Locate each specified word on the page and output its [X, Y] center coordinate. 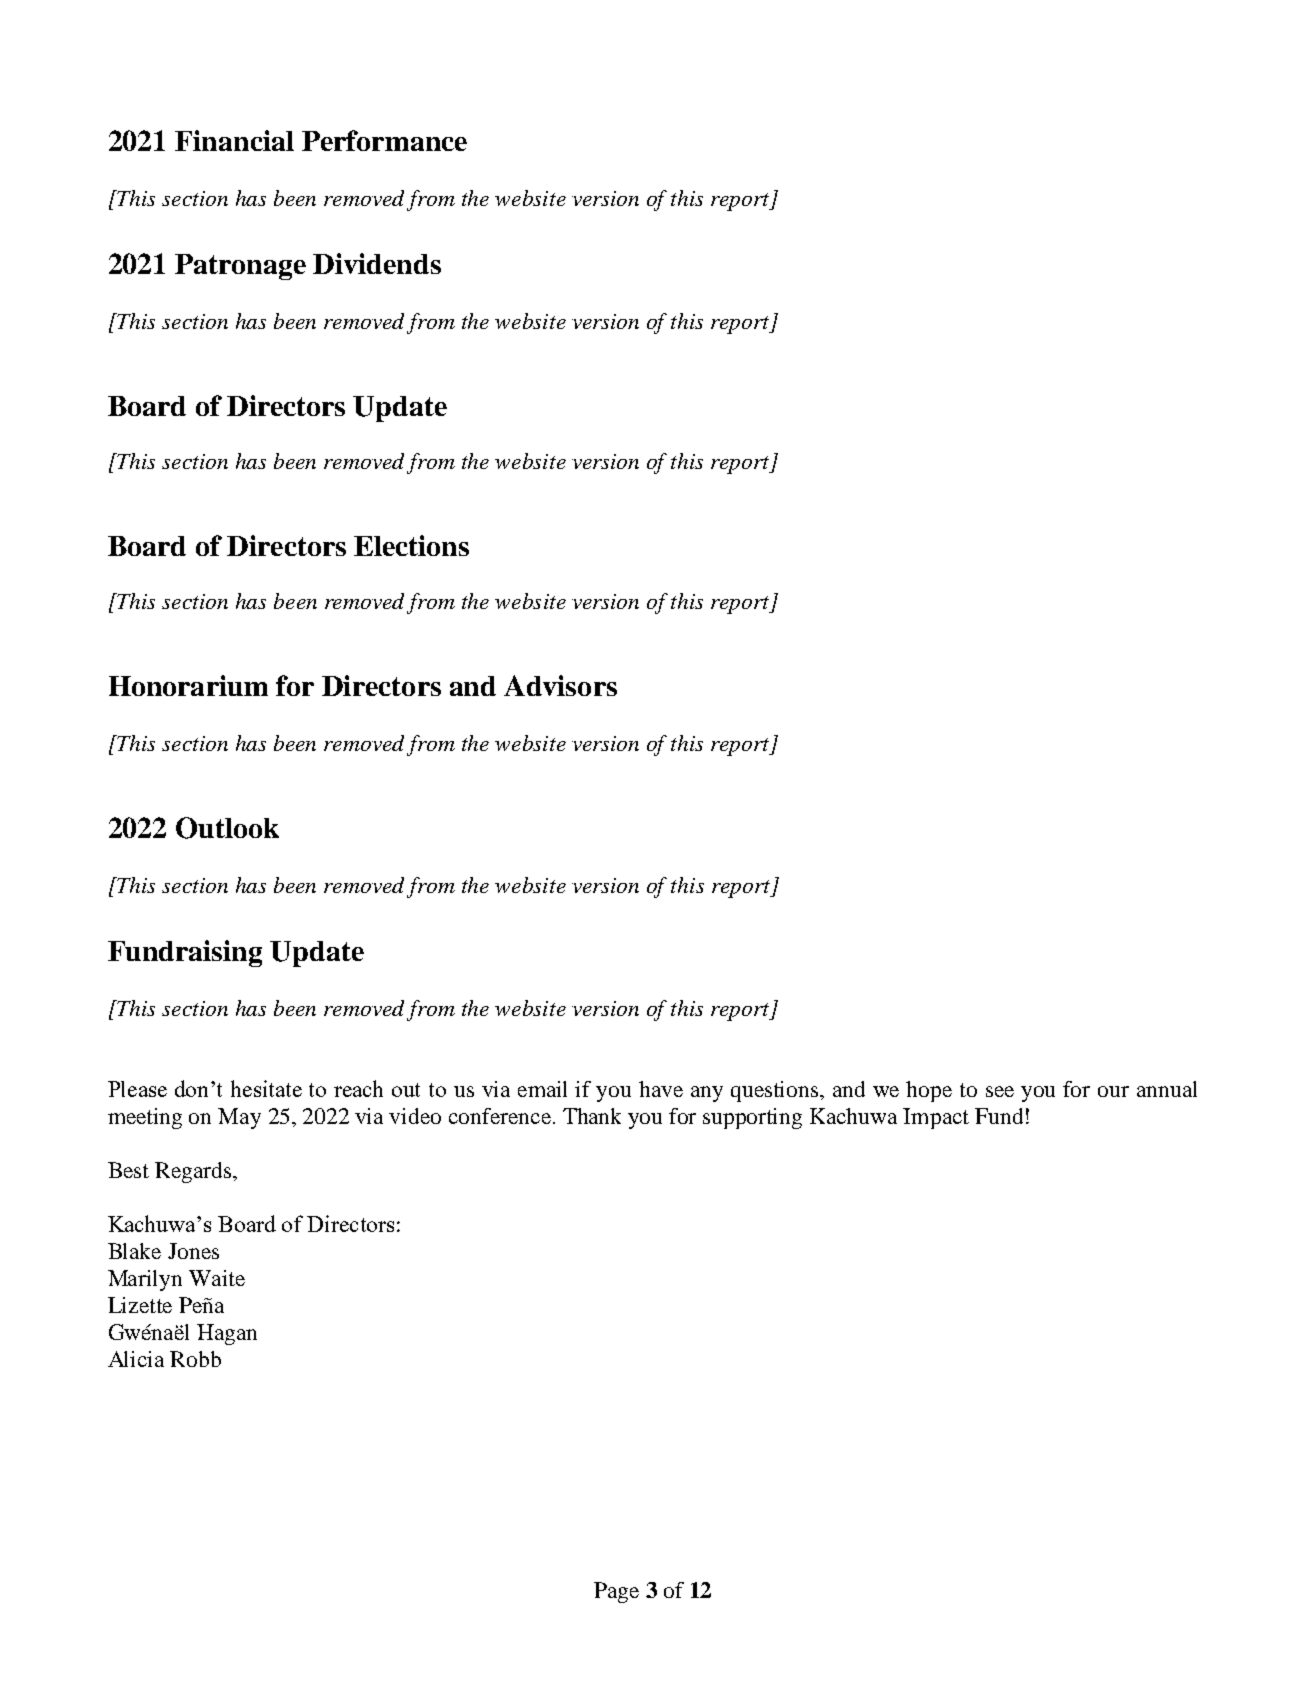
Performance [384, 140]
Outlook [227, 828]
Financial [234, 140]
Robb [195, 1359]
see [1000, 1091]
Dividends [377, 263]
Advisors [560, 685]
